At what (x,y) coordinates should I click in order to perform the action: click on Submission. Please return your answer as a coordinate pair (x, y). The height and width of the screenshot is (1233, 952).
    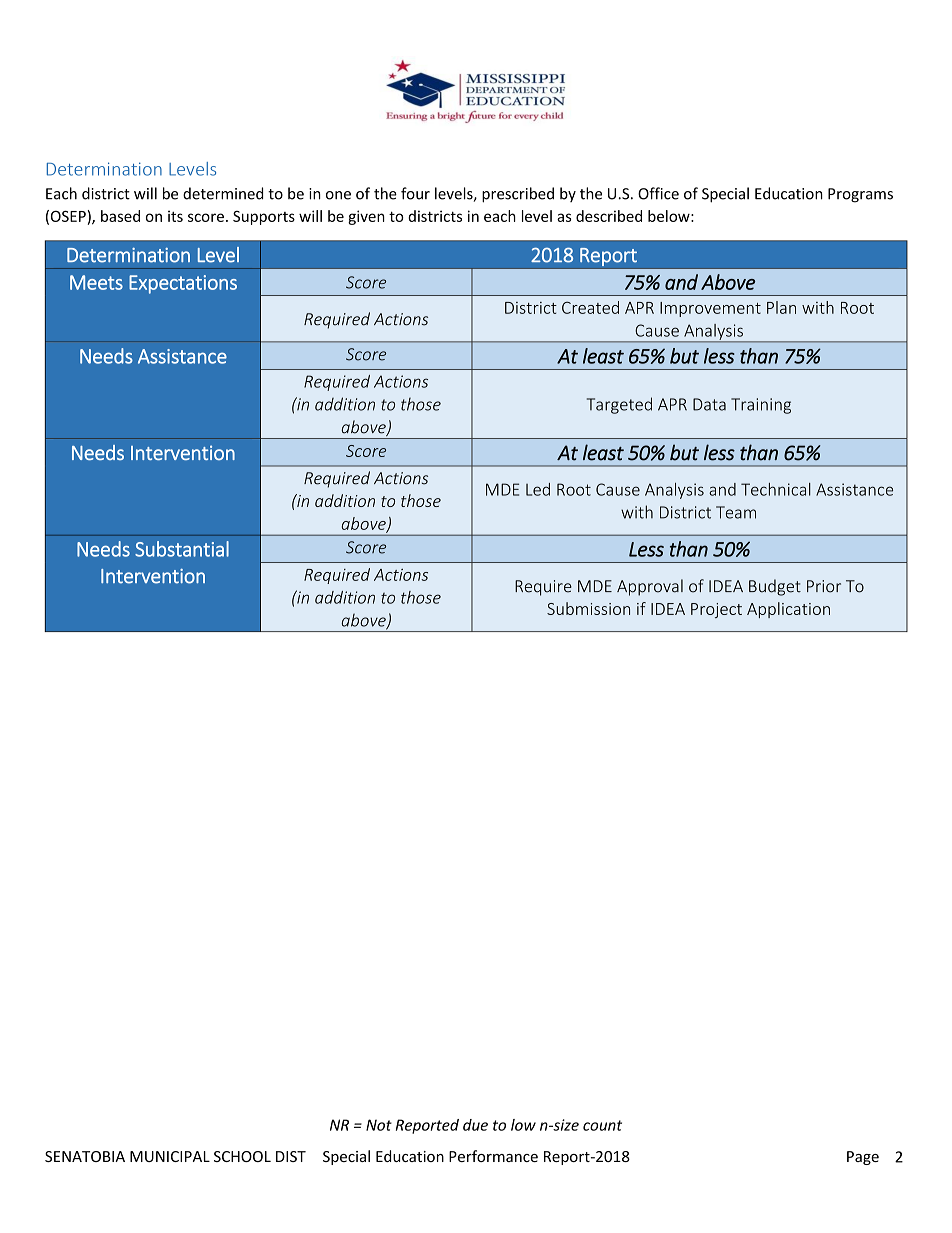
    Looking at the image, I should click on (588, 608).
